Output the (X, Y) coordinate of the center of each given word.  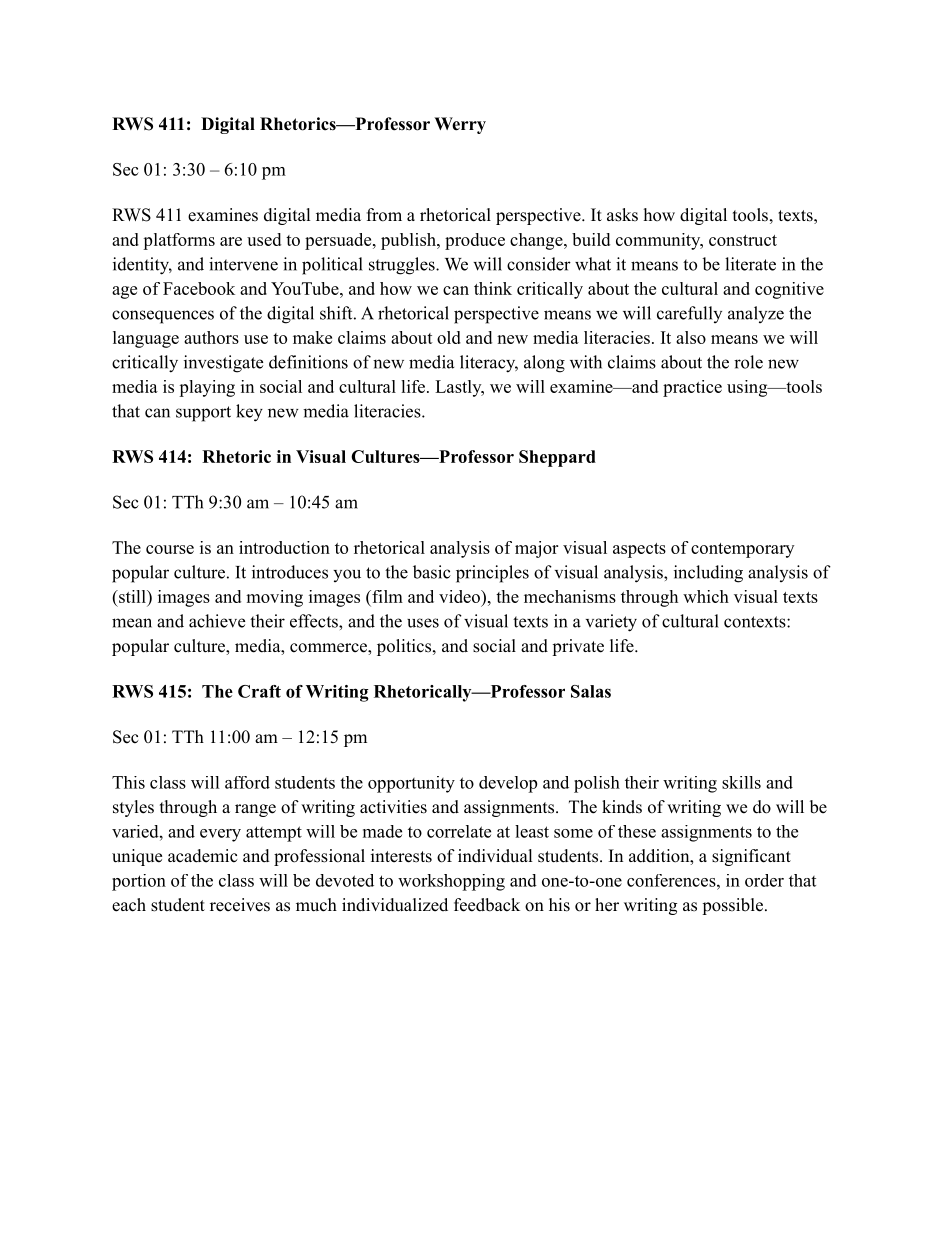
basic (432, 572)
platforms (179, 241)
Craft (259, 691)
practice (692, 388)
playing (207, 388)
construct (743, 240)
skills (741, 782)
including (708, 574)
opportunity (411, 784)
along (544, 364)
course (170, 549)
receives (240, 905)
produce (475, 241)
